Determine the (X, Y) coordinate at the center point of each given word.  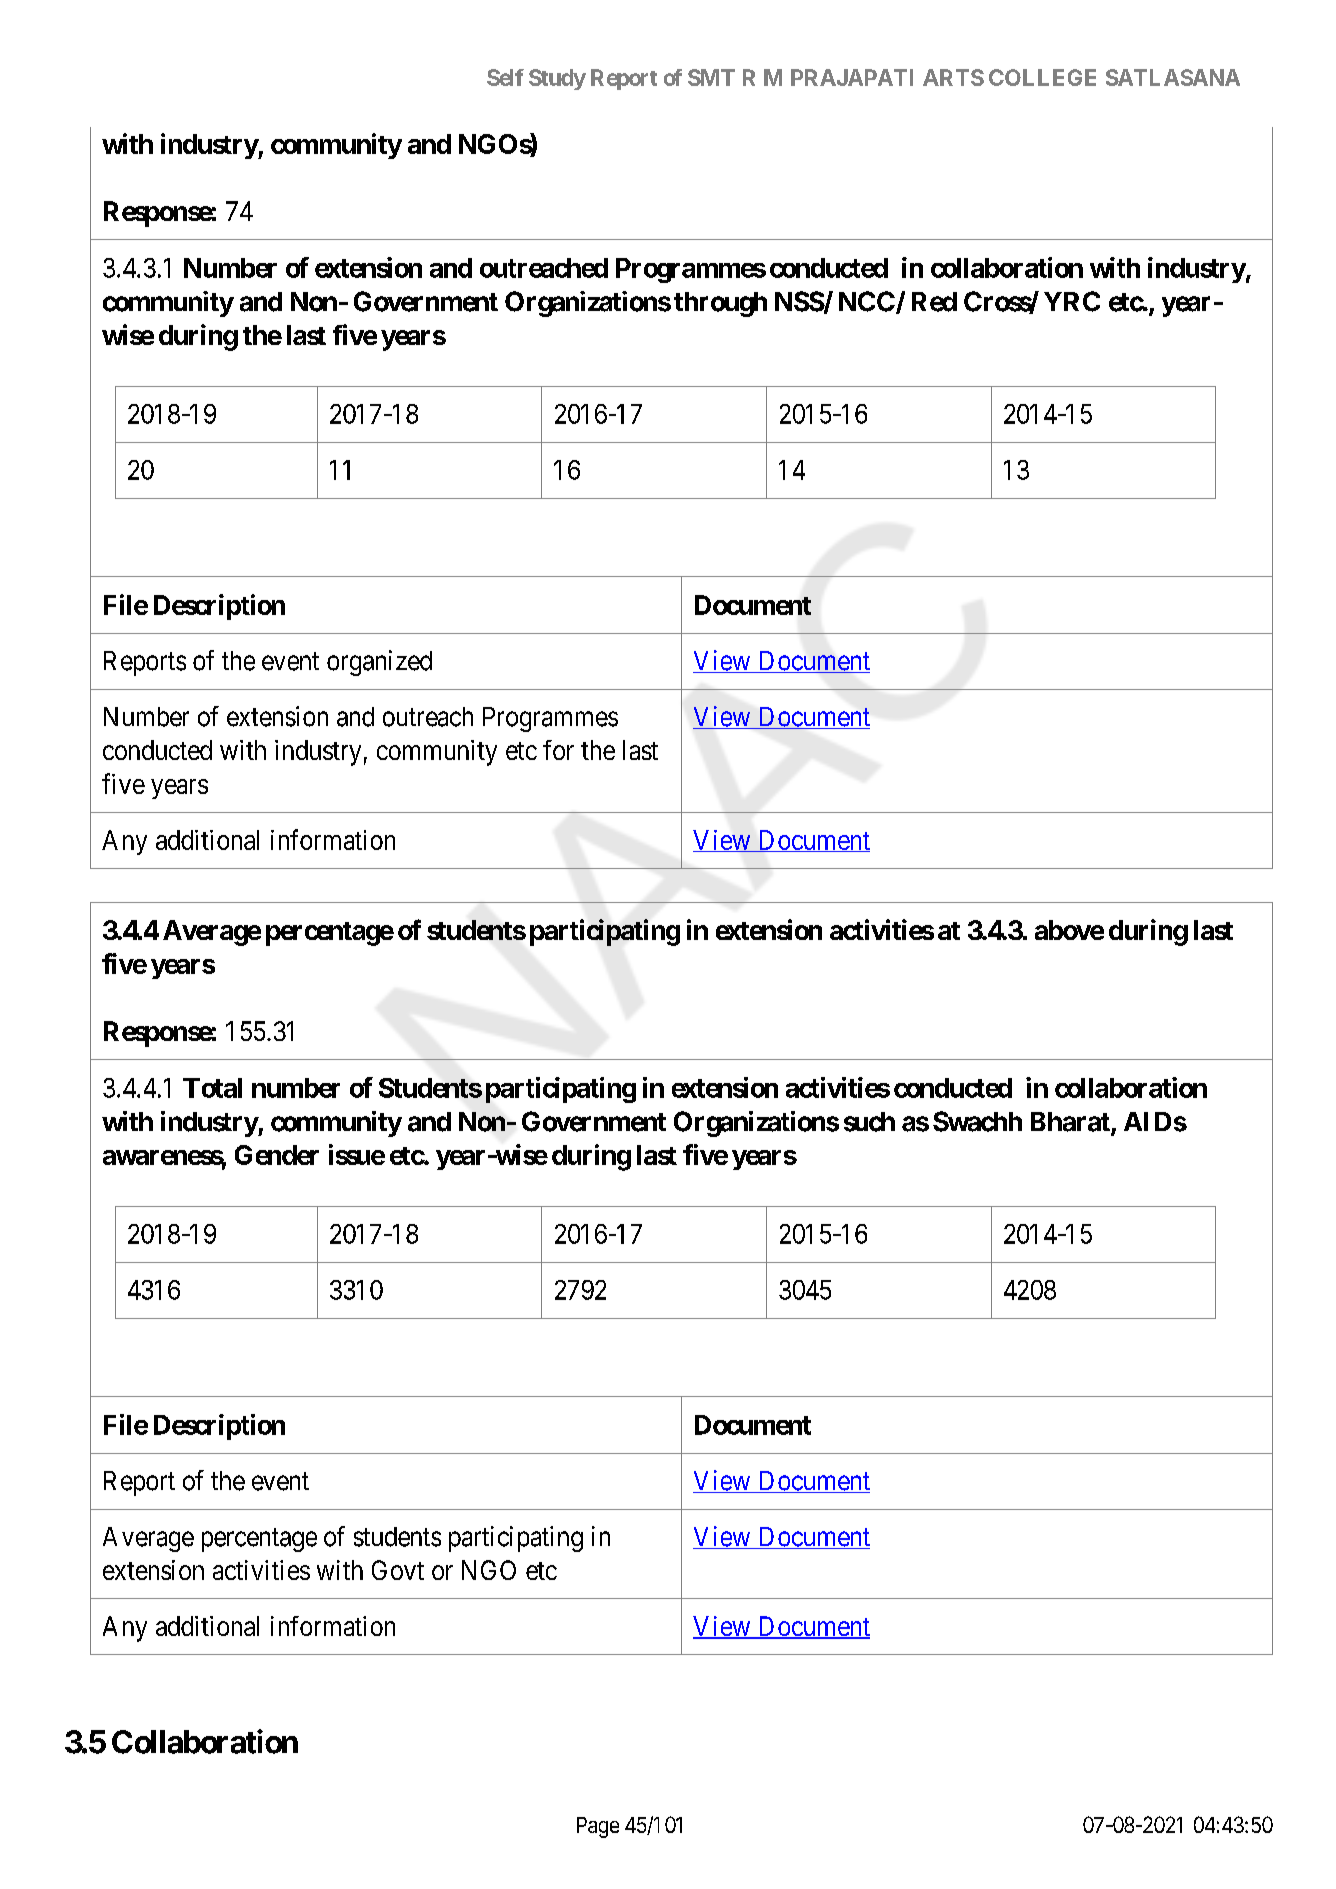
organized (379, 663)
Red (934, 302)
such (869, 1122)
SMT (711, 77)
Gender (277, 1155)
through (720, 304)
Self (505, 77)
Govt (398, 1570)
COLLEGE (1042, 77)
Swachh (977, 1121)
